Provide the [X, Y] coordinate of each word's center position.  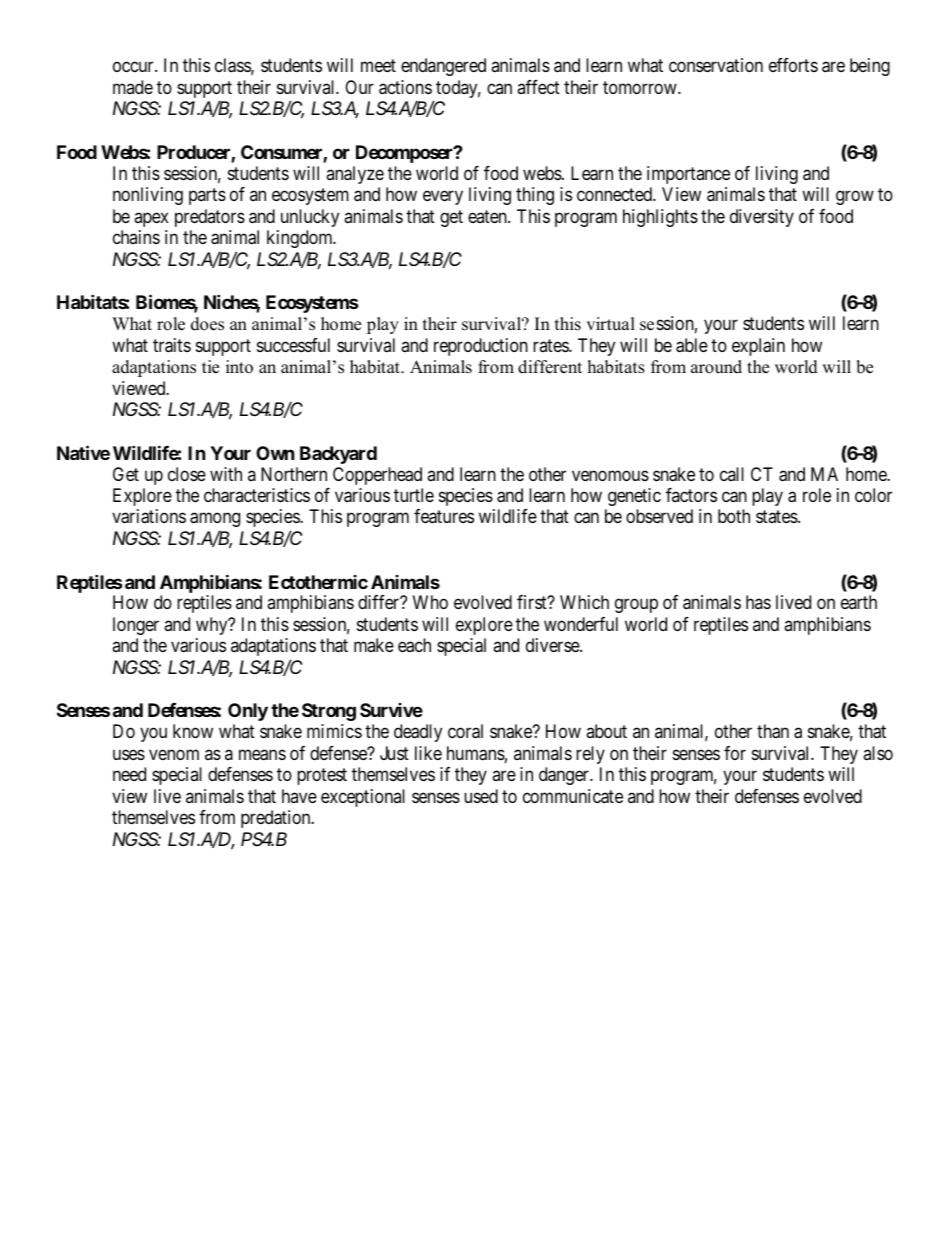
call [732, 474]
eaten [488, 216]
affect [538, 87]
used [481, 796]
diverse [553, 645]
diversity [762, 218]
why [213, 626]
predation [277, 819]
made [133, 87]
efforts [793, 65]
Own [275, 453]
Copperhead [377, 476]
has [758, 602]
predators [210, 218]
